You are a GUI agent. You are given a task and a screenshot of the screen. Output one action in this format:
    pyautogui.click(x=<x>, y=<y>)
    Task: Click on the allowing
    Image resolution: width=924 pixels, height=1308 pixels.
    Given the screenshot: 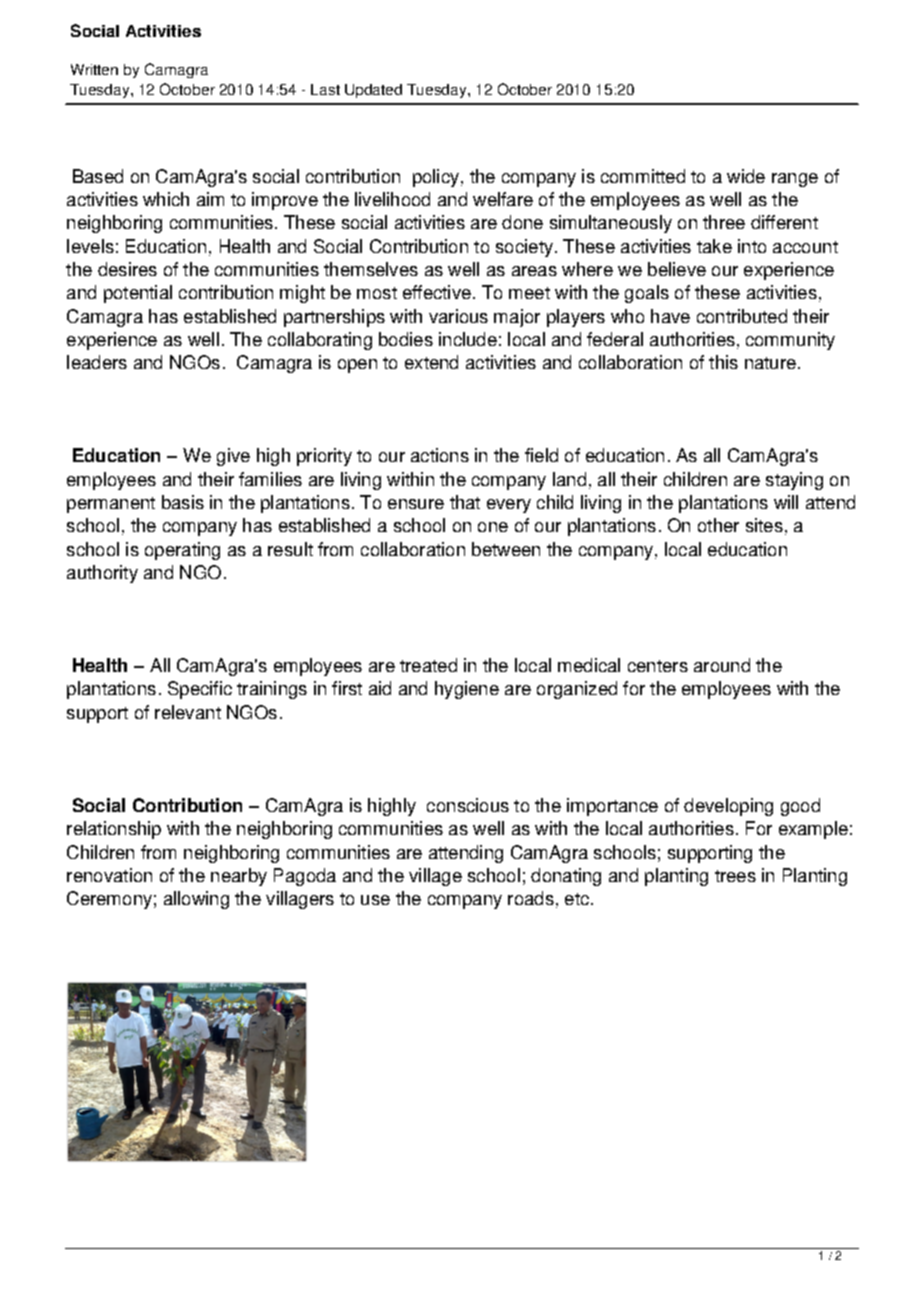 What is the action you would take?
    pyautogui.click(x=196, y=900)
